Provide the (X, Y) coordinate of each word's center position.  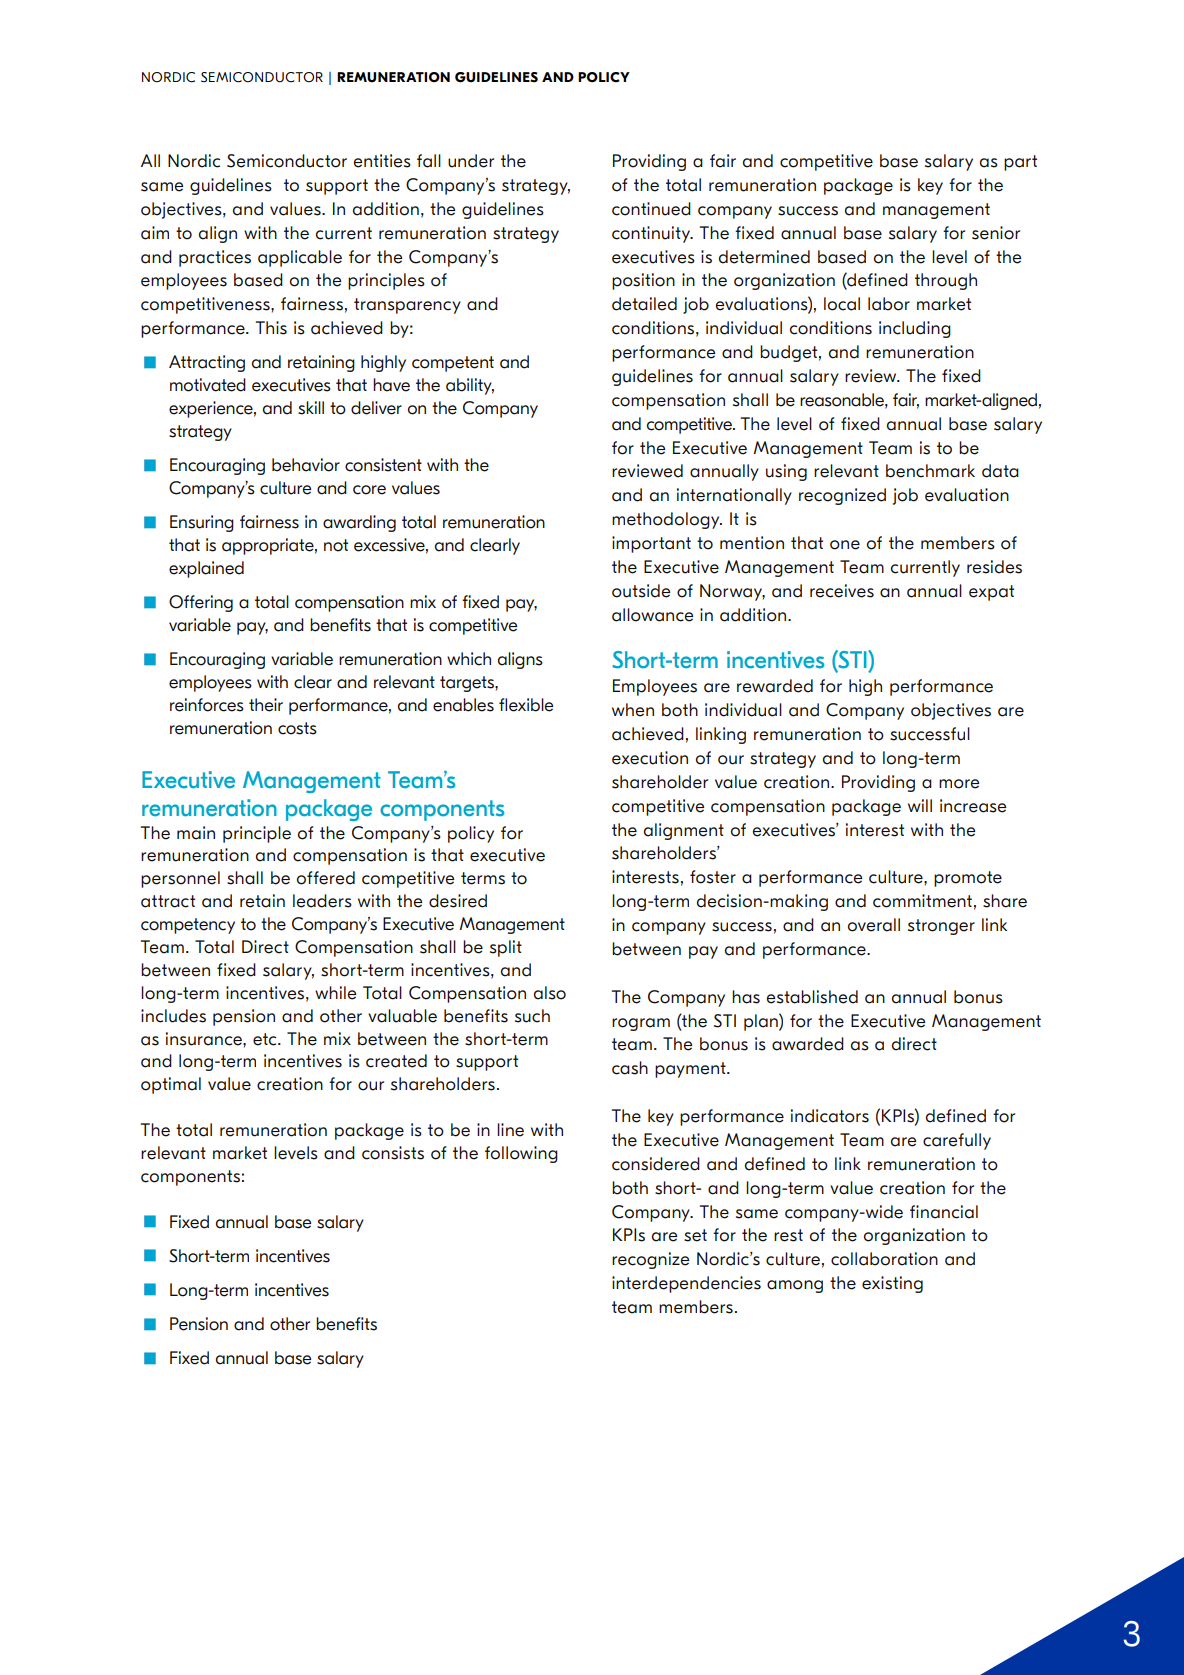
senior (996, 233)
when (633, 710)
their (266, 705)
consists (393, 1153)
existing (892, 1284)
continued (651, 209)
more (959, 784)
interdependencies (686, 1284)
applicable (300, 258)
